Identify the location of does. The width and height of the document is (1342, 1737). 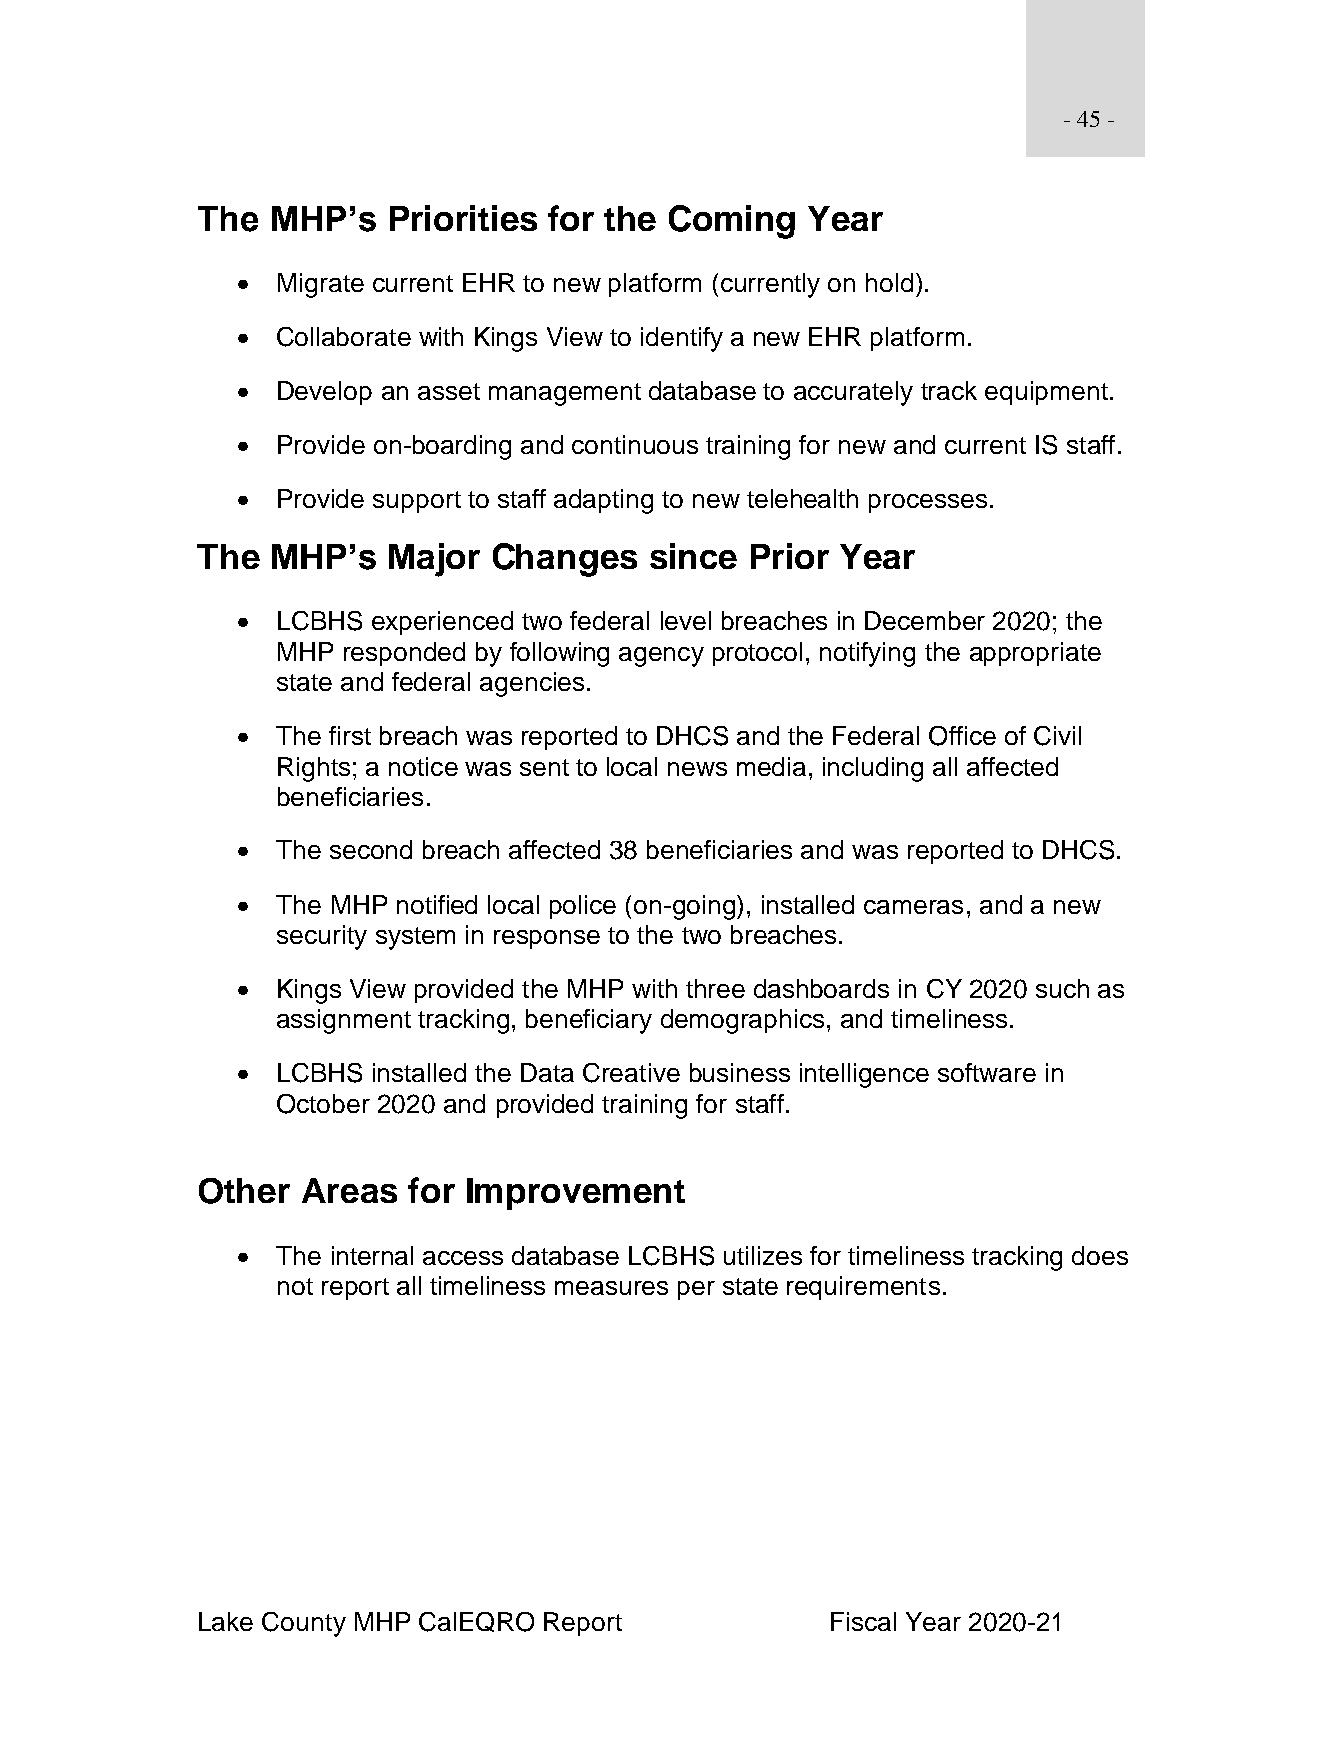
(1100, 1255).
